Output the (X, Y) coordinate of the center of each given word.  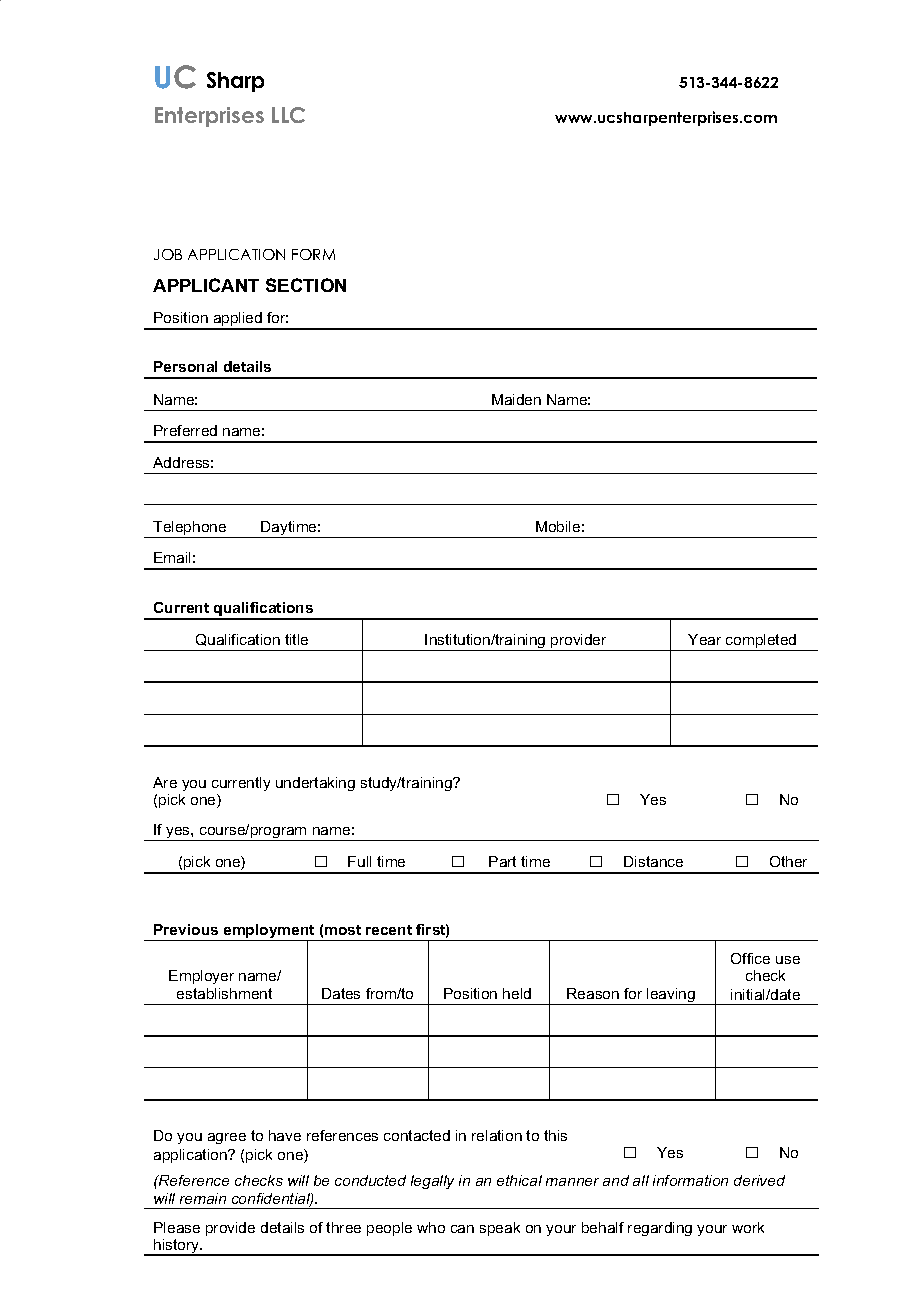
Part (502, 861)
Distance (653, 861)
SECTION (306, 285)
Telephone (190, 529)
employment (269, 932)
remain (203, 1198)
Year (704, 639)
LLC (288, 115)
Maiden (516, 399)
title (296, 639)
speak (500, 1229)
